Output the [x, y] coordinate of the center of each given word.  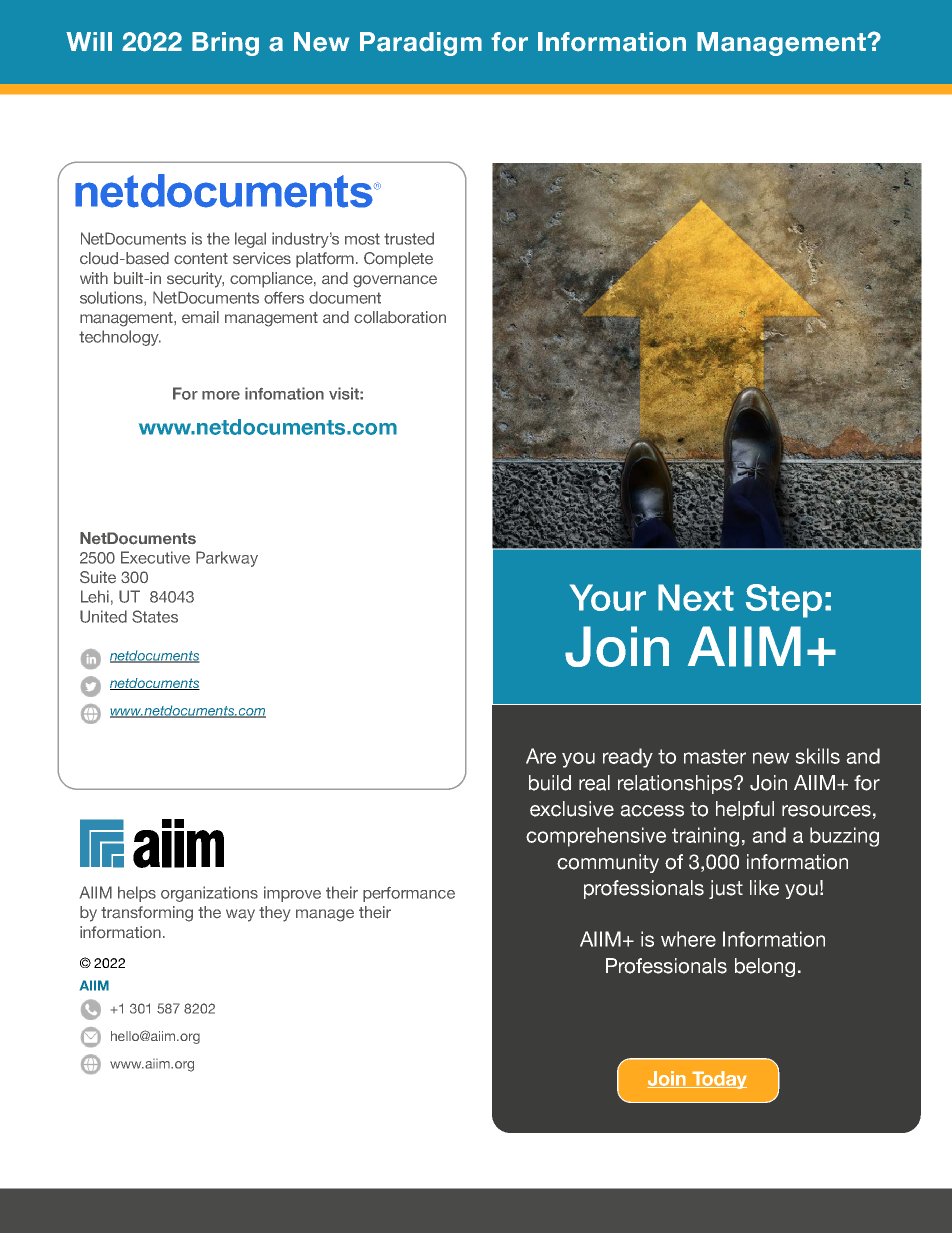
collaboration [400, 317]
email [200, 317]
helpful [745, 810]
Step [784, 601]
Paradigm [421, 44]
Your [608, 597]
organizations [209, 894]
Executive [155, 557]
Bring [225, 44]
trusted [409, 238]
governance [395, 281]
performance [409, 894]
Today [718, 1080]
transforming [147, 914]
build [550, 783]
